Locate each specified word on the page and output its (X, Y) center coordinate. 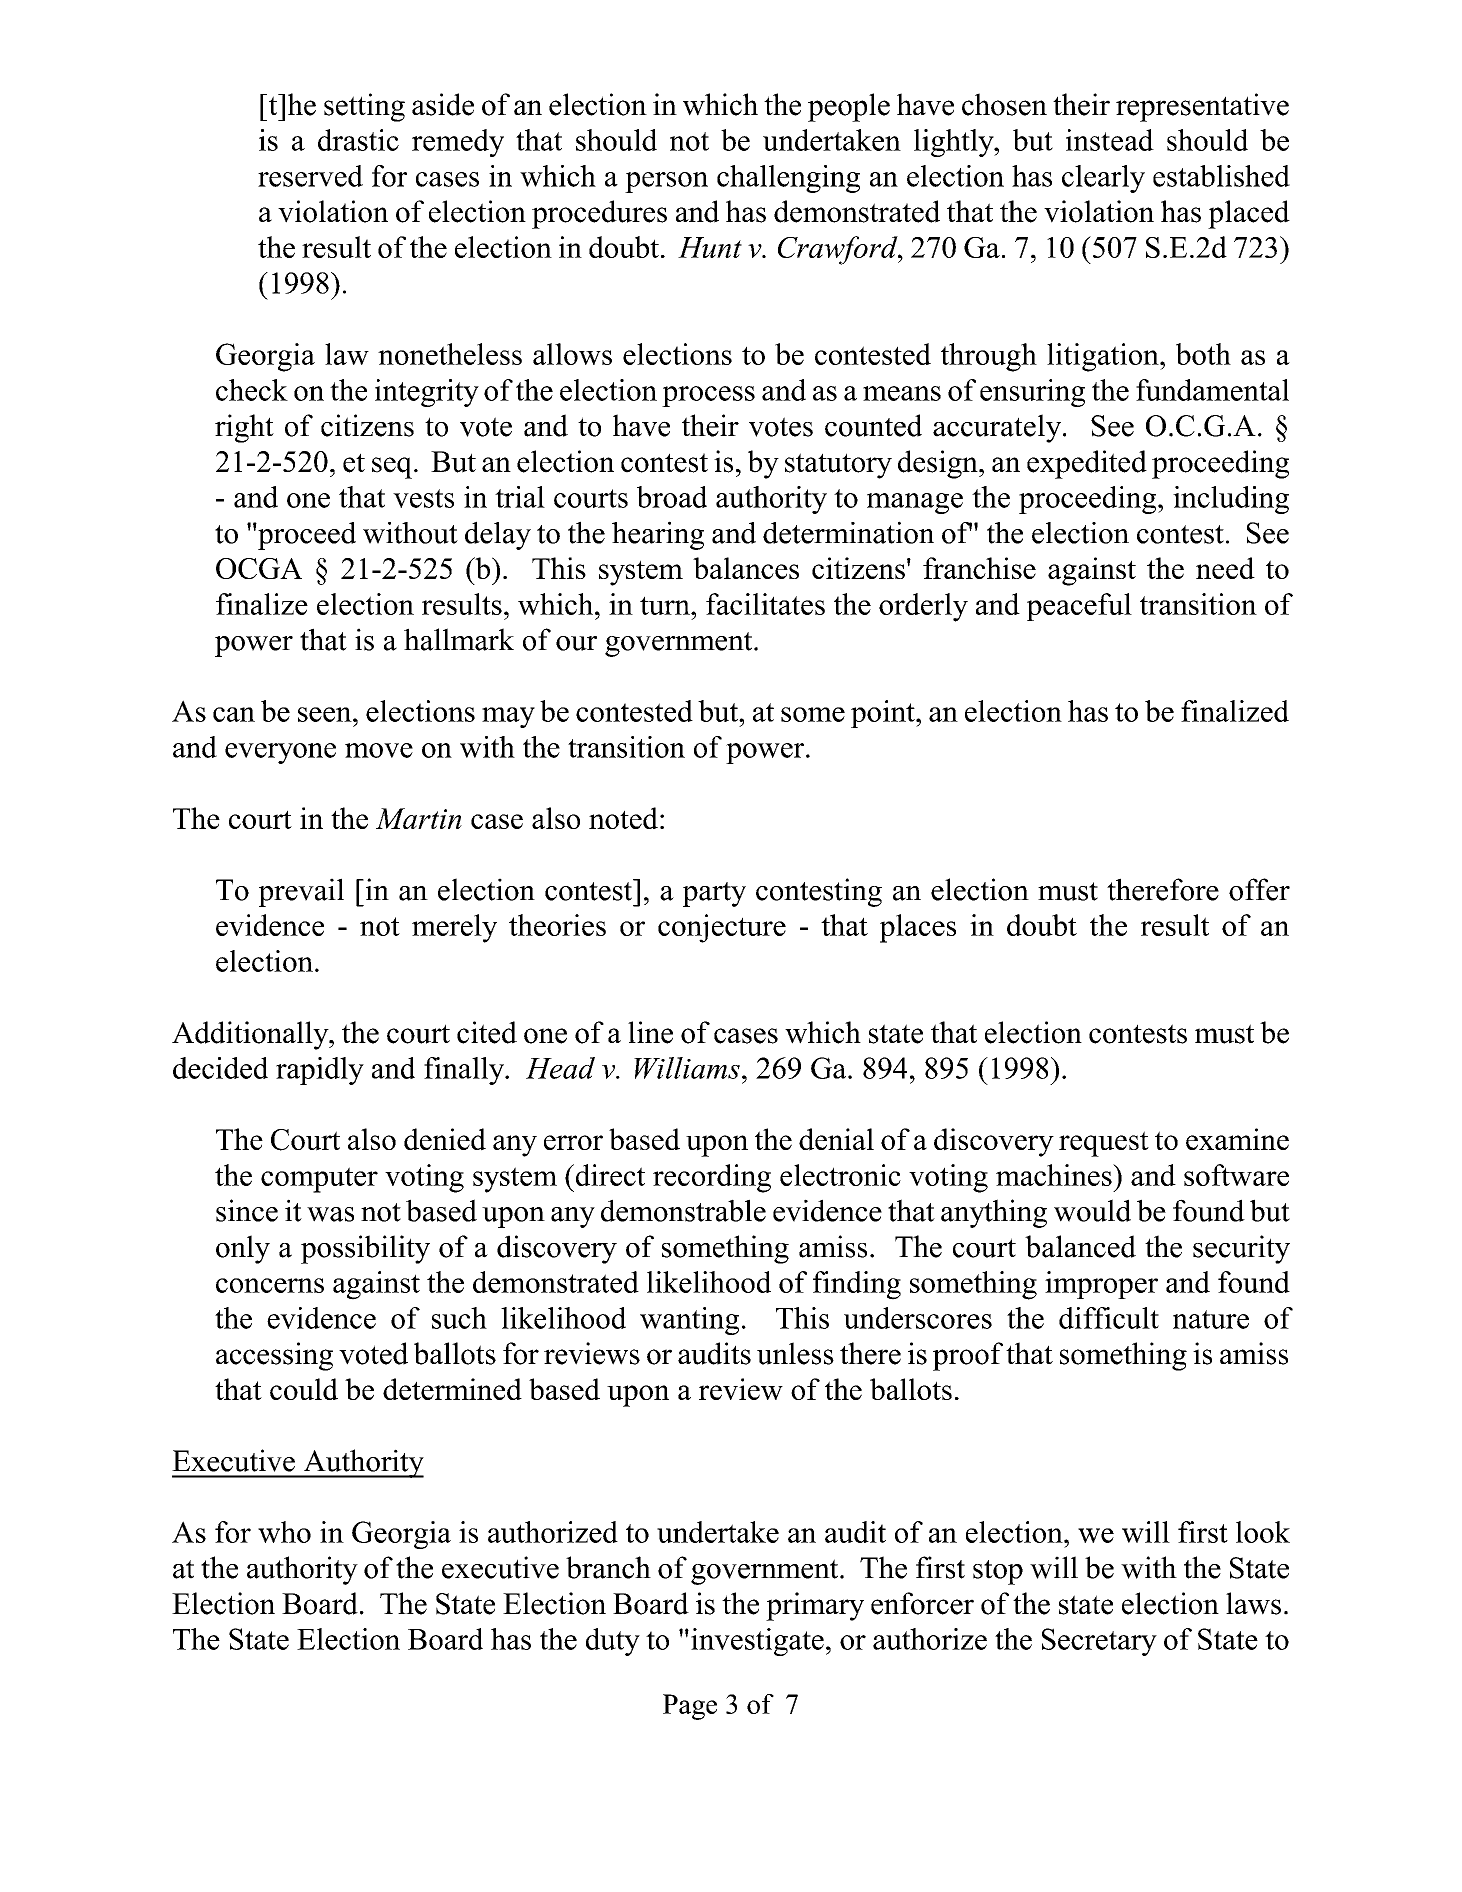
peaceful (1079, 607)
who (284, 1532)
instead (1110, 140)
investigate (757, 1642)
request (1104, 1144)
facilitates (765, 604)
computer (319, 1180)
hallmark (459, 639)
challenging (788, 179)
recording (712, 1178)
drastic (358, 140)
